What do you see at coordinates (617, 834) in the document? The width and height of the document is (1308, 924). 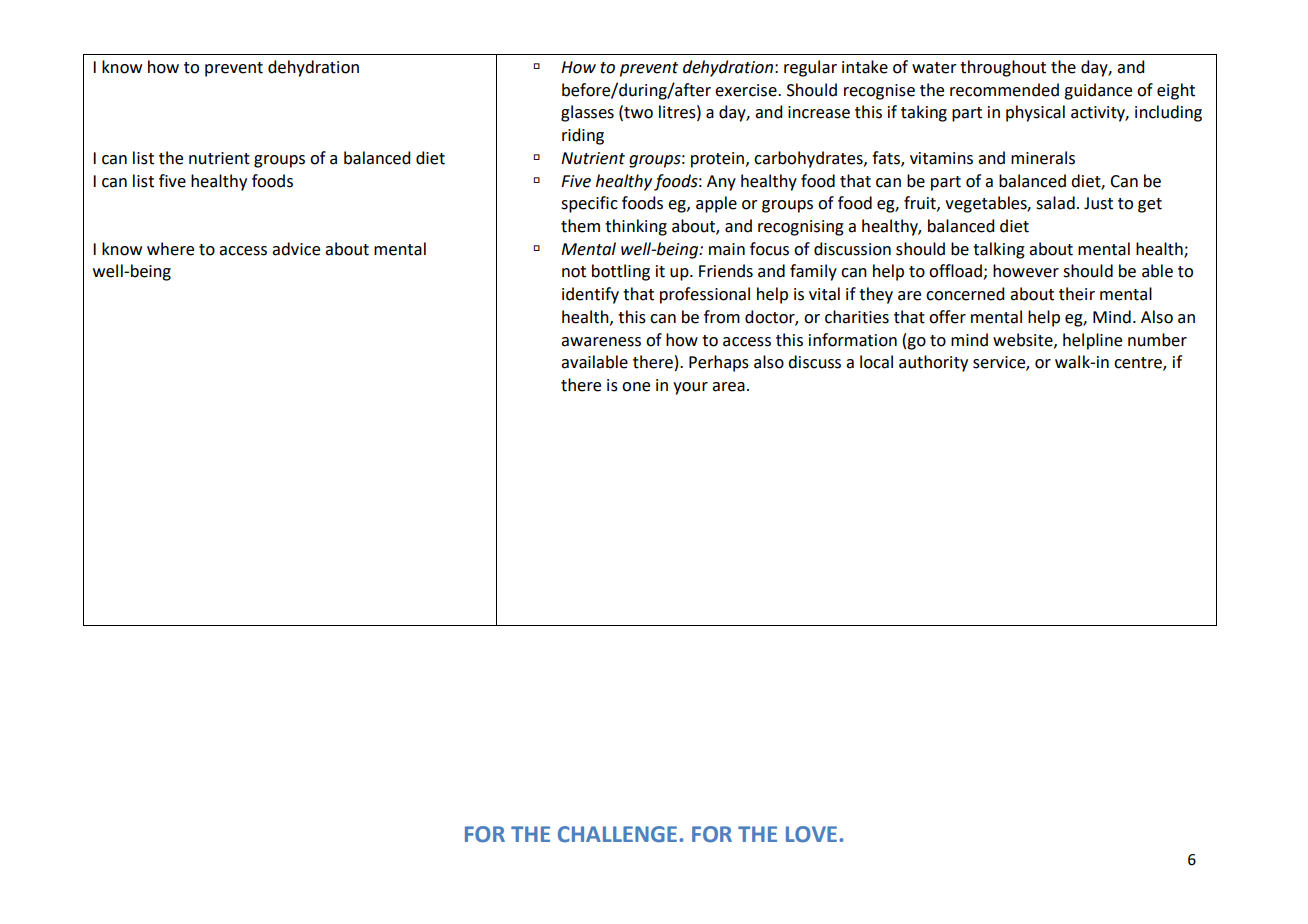 I see `CHALLENGE` at bounding box center [617, 834].
